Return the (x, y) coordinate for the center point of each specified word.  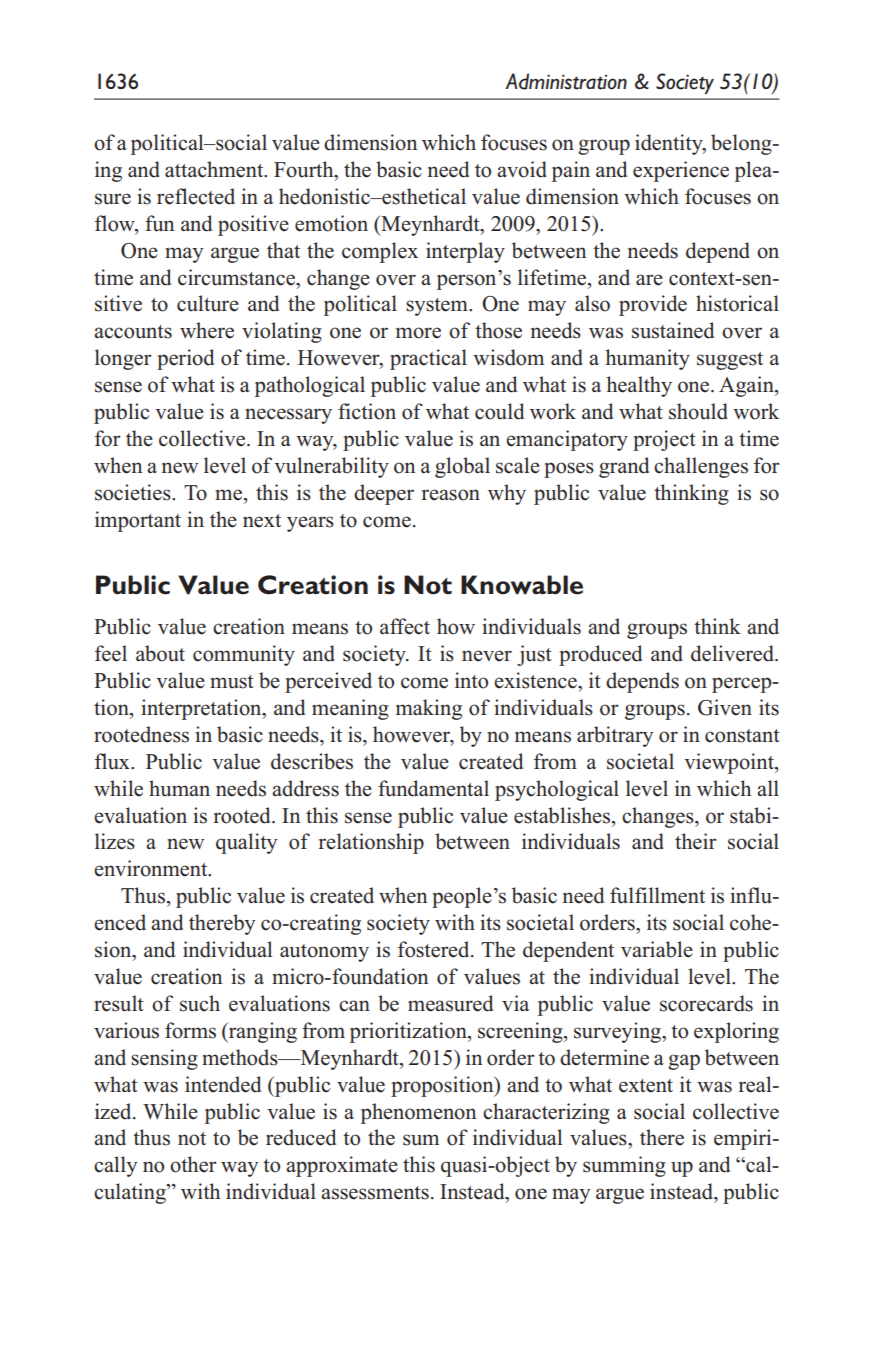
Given (725, 707)
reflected (196, 196)
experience (681, 171)
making (429, 709)
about (160, 653)
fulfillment (657, 895)
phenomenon (419, 1113)
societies (134, 492)
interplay (465, 252)
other (193, 1164)
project (664, 440)
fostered (435, 949)
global (462, 467)
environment (152, 868)
